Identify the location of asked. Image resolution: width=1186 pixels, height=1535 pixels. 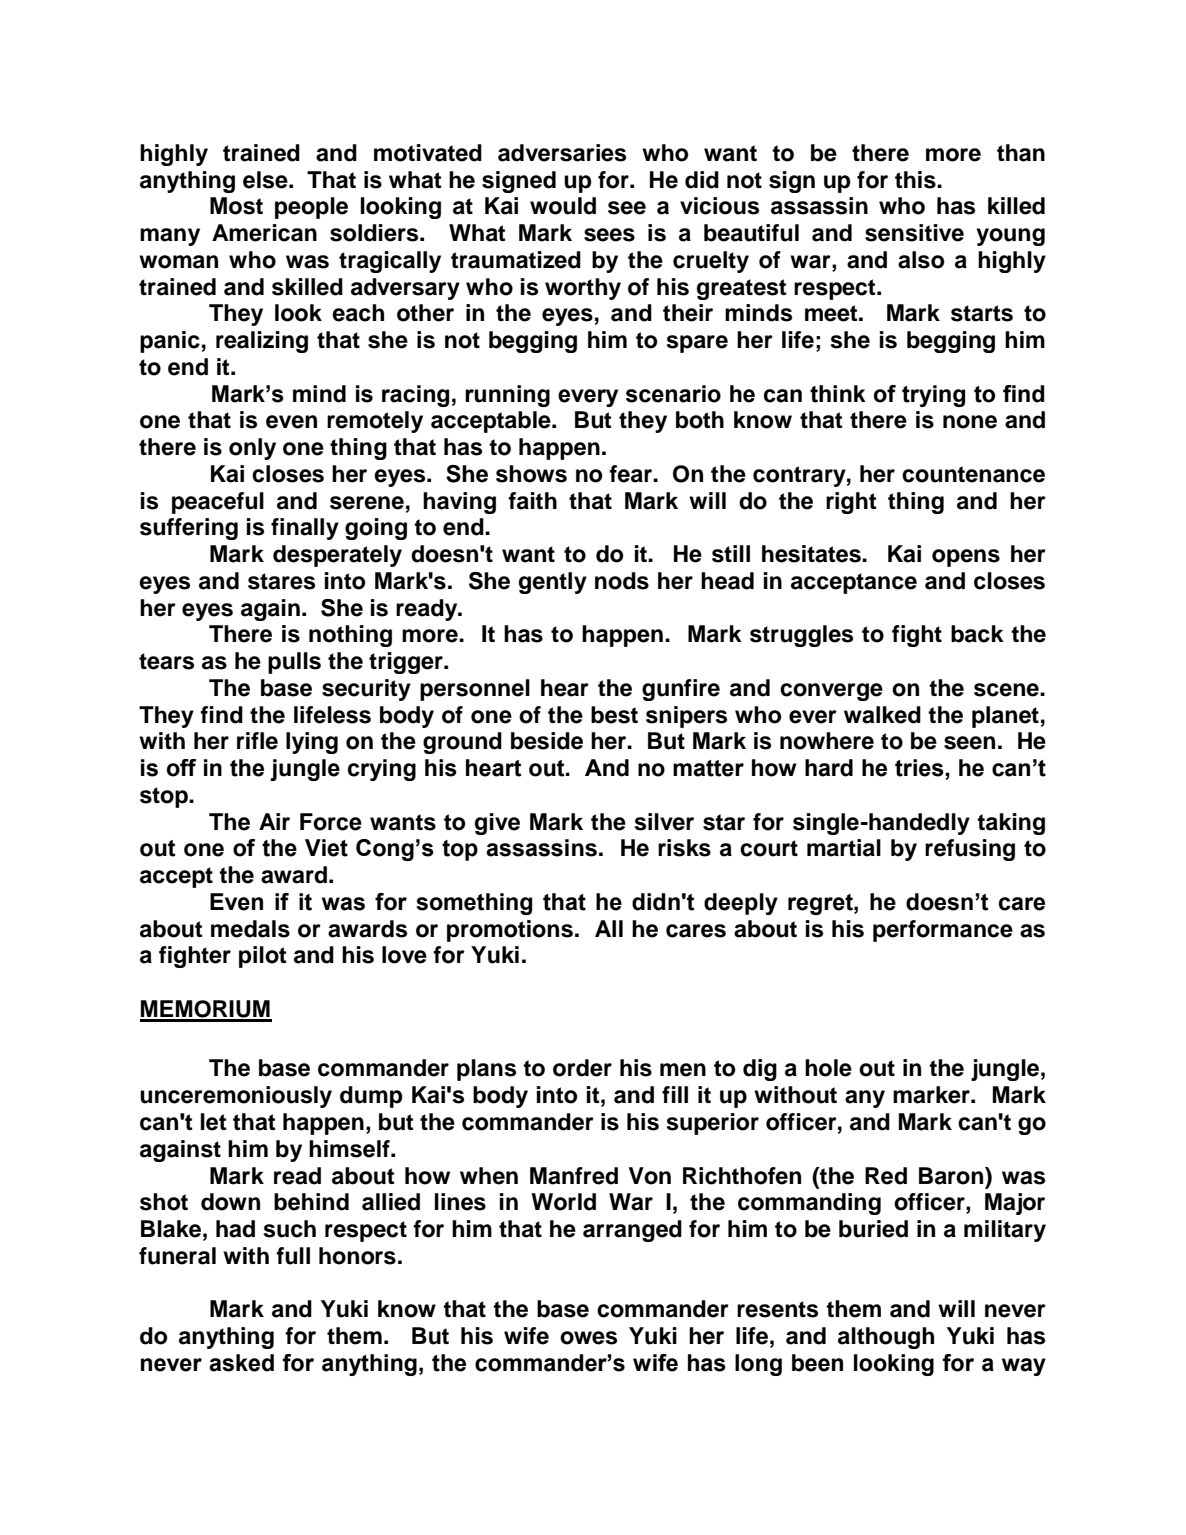
(241, 1363).
